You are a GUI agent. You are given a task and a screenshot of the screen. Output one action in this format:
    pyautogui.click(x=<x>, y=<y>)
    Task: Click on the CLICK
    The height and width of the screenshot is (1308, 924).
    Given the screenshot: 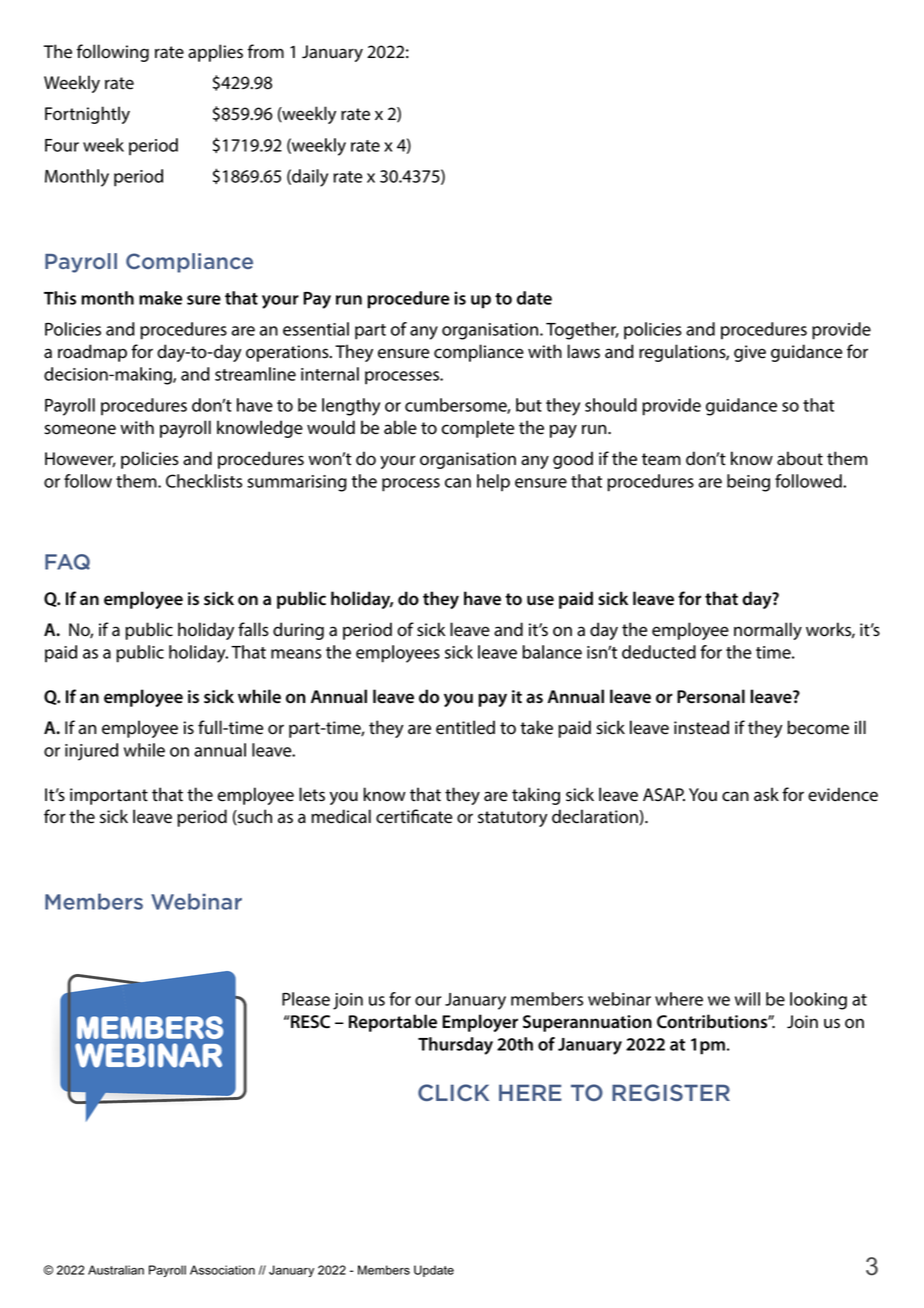 What is the action you would take?
    pyautogui.click(x=453, y=1092)
